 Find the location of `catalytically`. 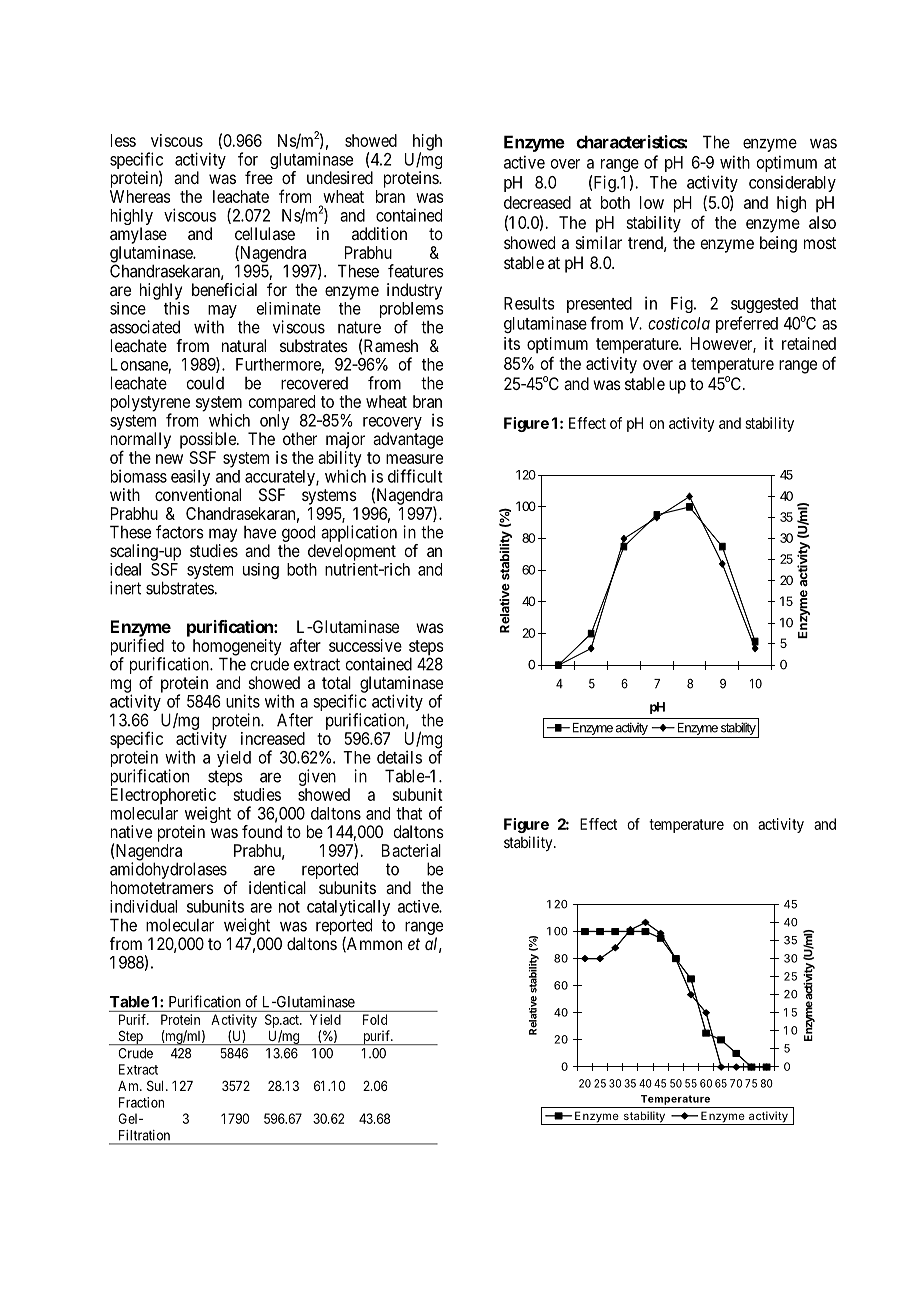

catalytically is located at coordinates (348, 909).
